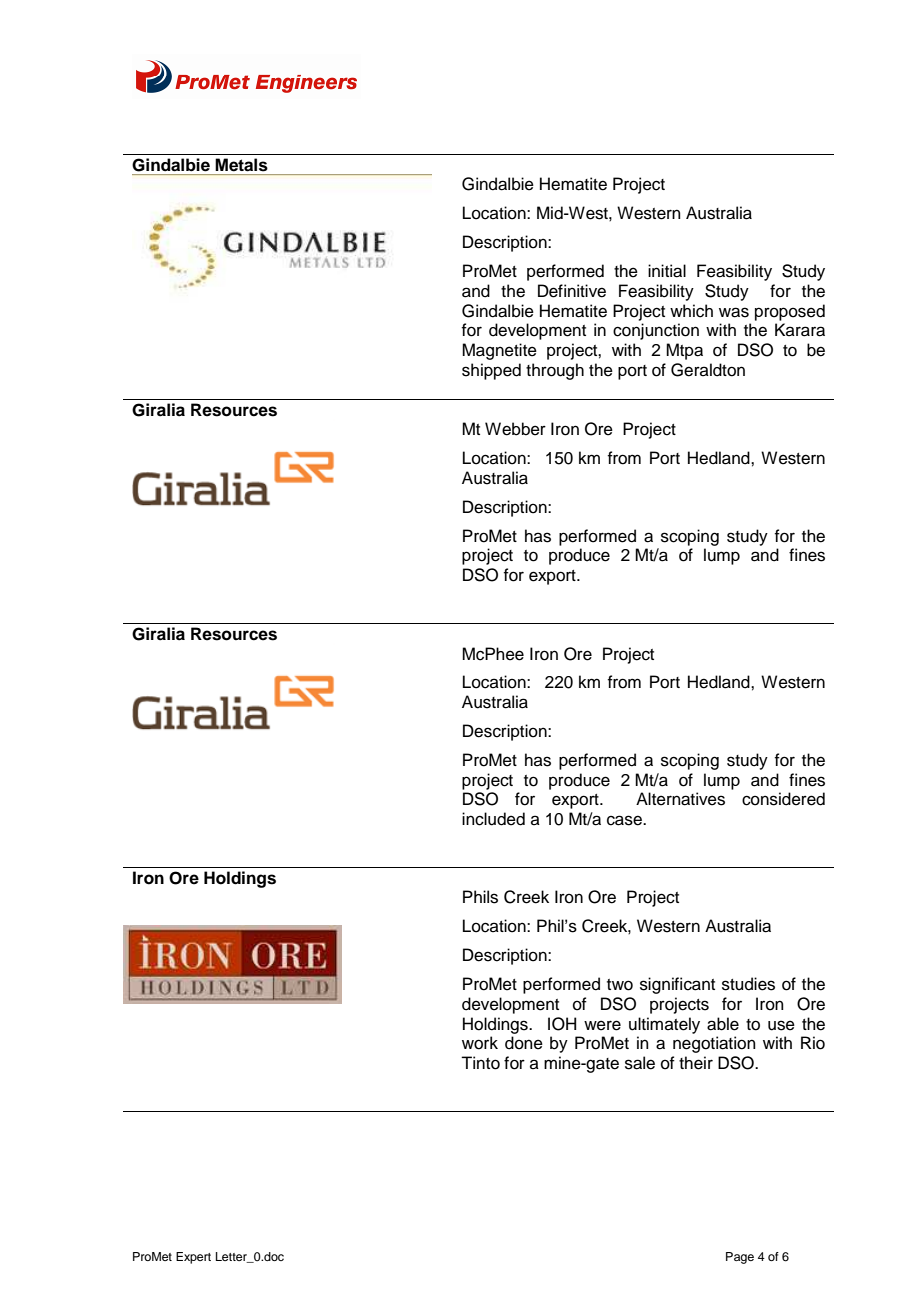  I want to click on included, so click(493, 819).
